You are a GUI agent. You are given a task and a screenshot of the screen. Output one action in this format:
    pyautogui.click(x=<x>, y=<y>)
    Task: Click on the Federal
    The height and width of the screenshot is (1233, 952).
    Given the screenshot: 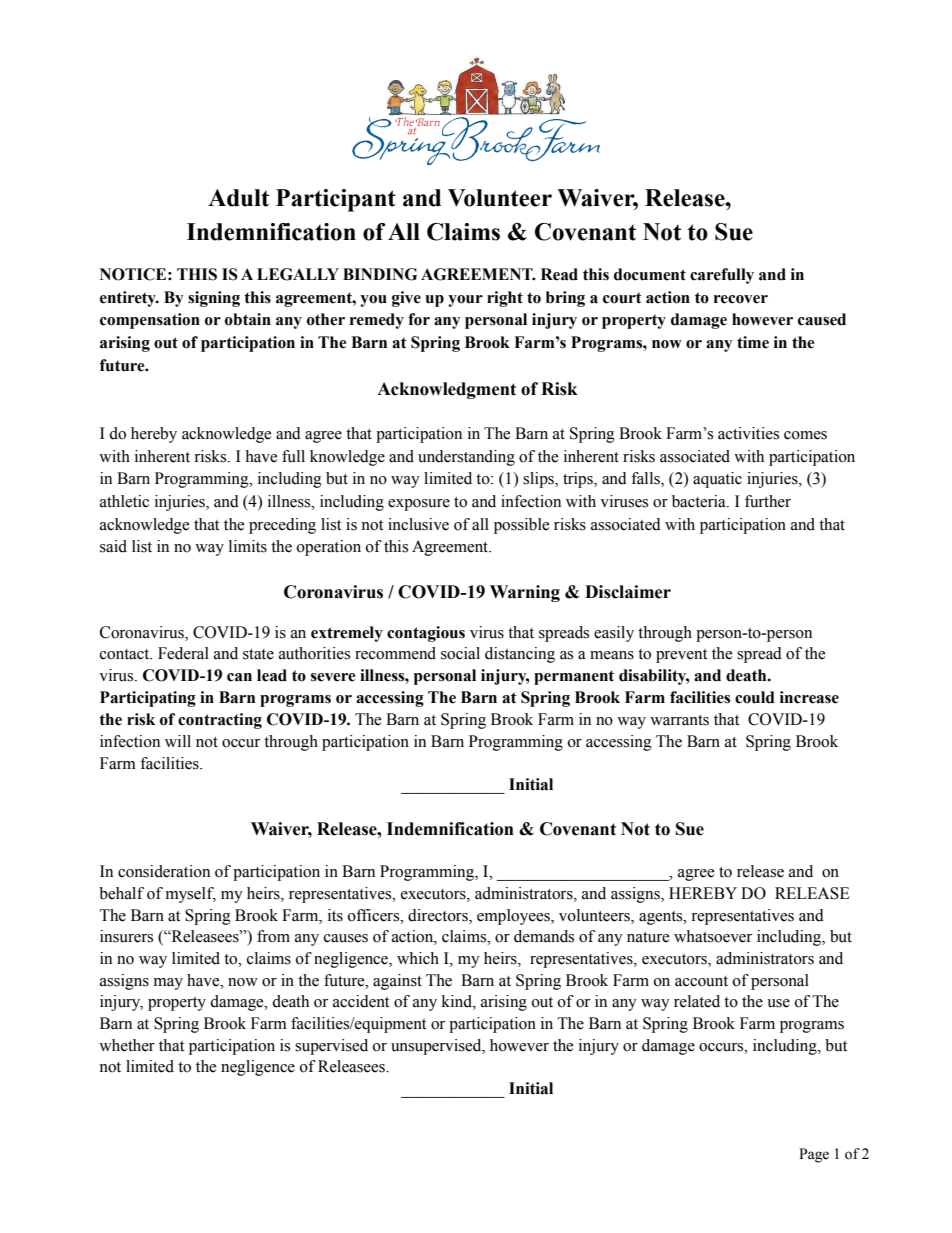 What is the action you would take?
    pyautogui.click(x=183, y=653)
